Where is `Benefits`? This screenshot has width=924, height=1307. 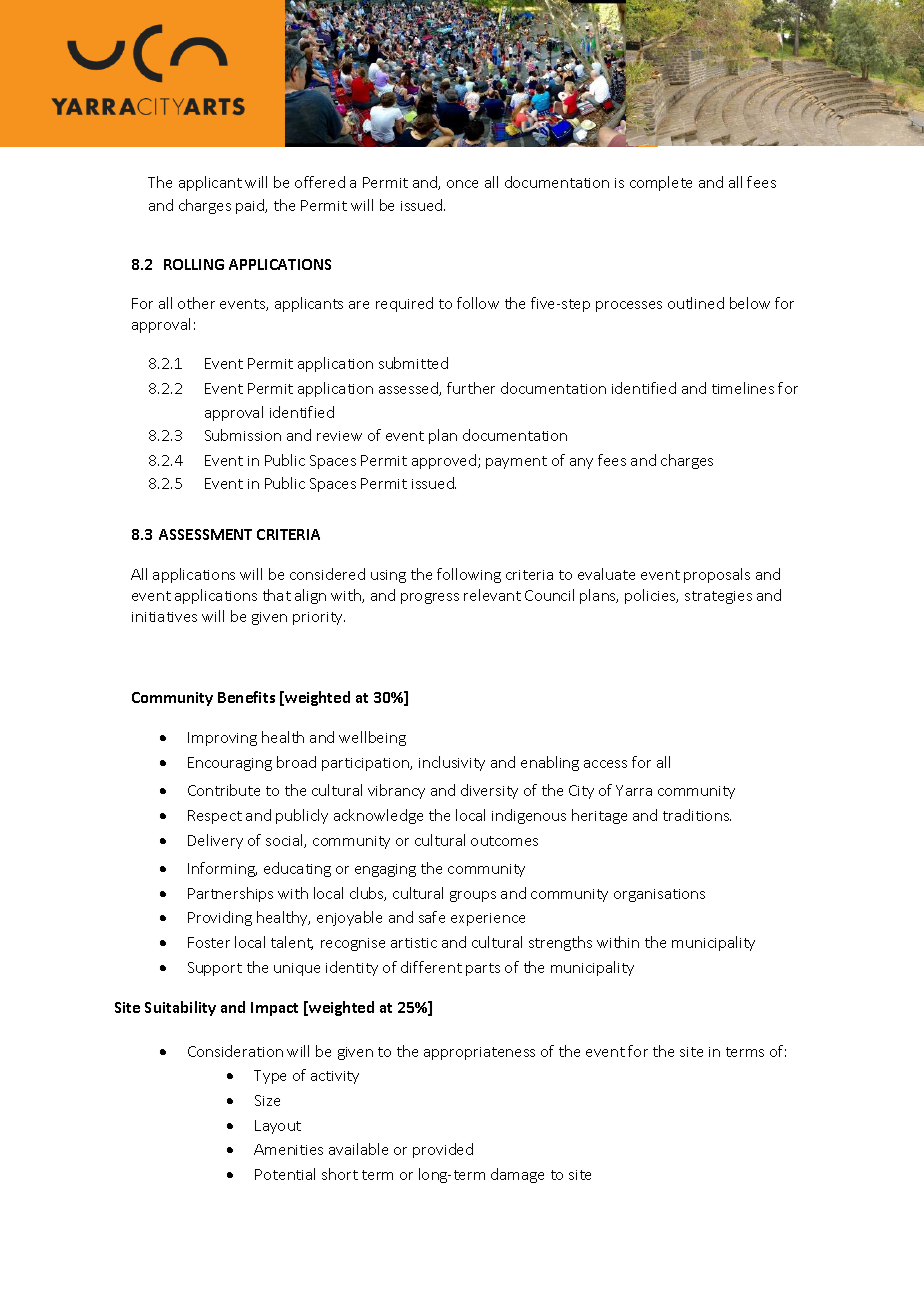
Benefits is located at coordinates (246, 697).
